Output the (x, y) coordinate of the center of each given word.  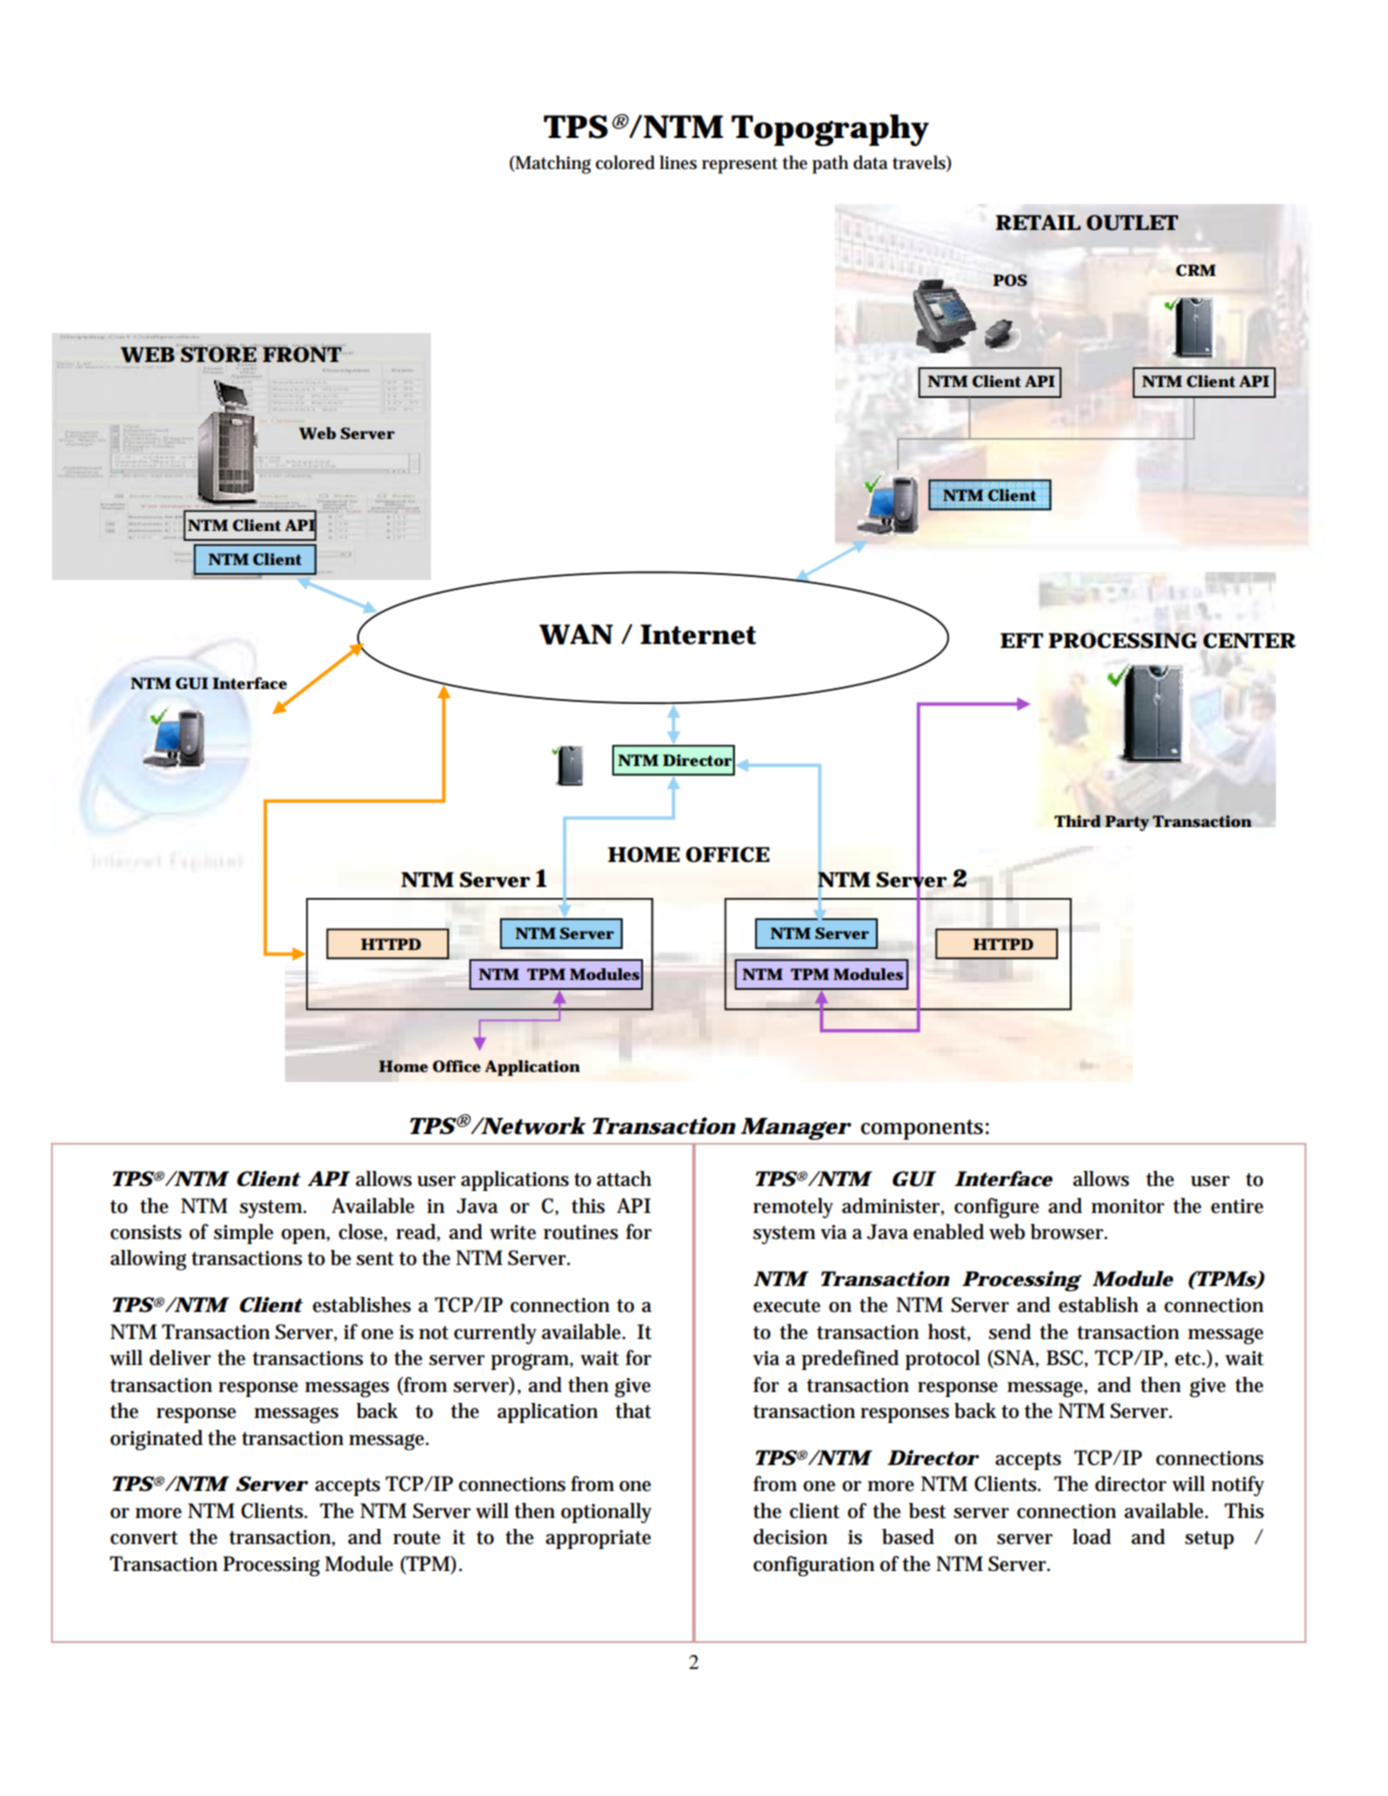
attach (624, 1179)
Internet (698, 634)
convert (144, 1538)
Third (1077, 821)
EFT (1021, 640)
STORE (219, 355)
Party (1127, 823)
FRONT (302, 353)
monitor (1128, 1206)
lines (678, 162)
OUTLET (1132, 223)
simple (243, 1234)
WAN (576, 634)
